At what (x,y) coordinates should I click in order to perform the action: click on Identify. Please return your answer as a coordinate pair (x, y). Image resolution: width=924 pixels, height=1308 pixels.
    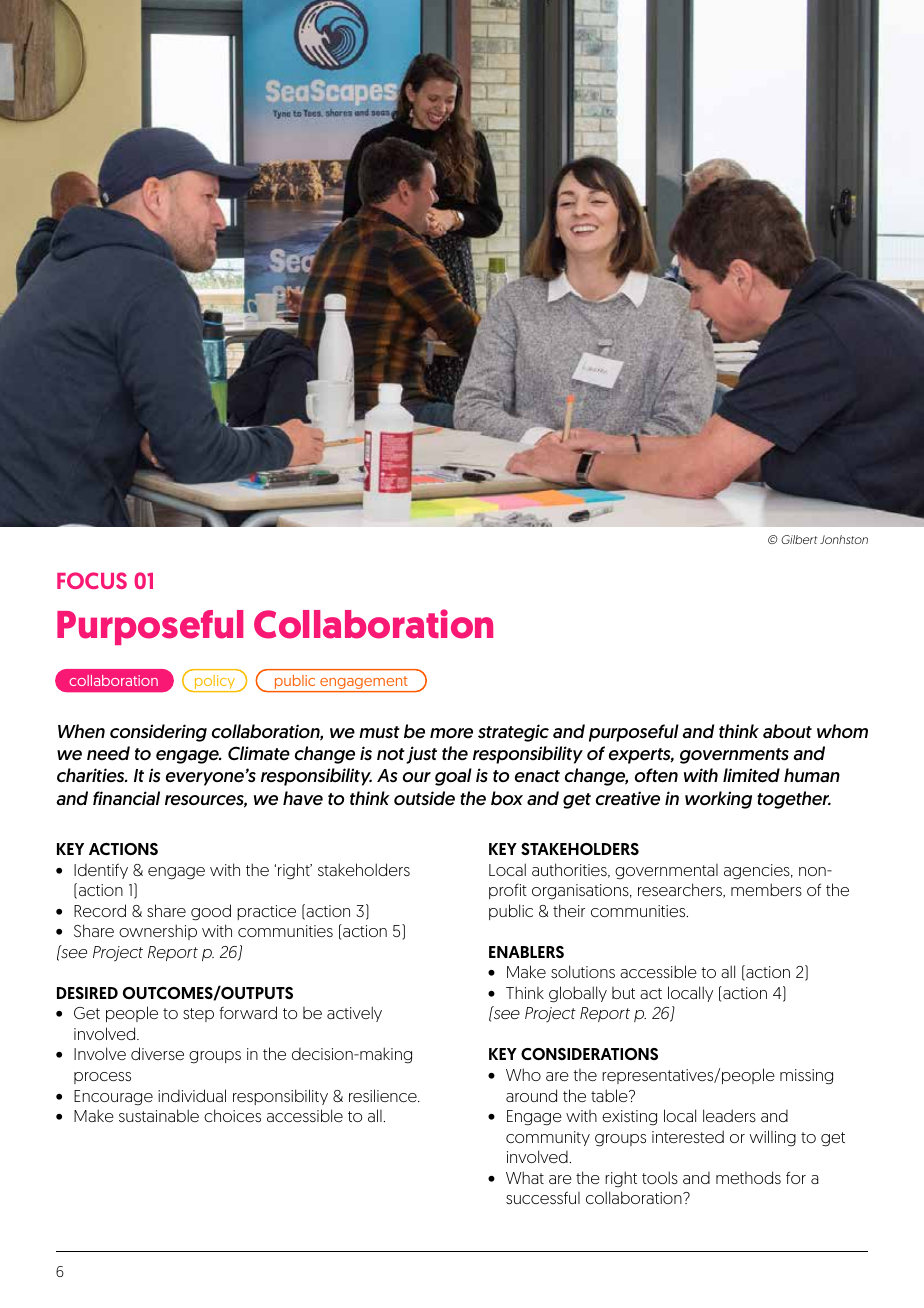
    Looking at the image, I should click on (101, 871).
